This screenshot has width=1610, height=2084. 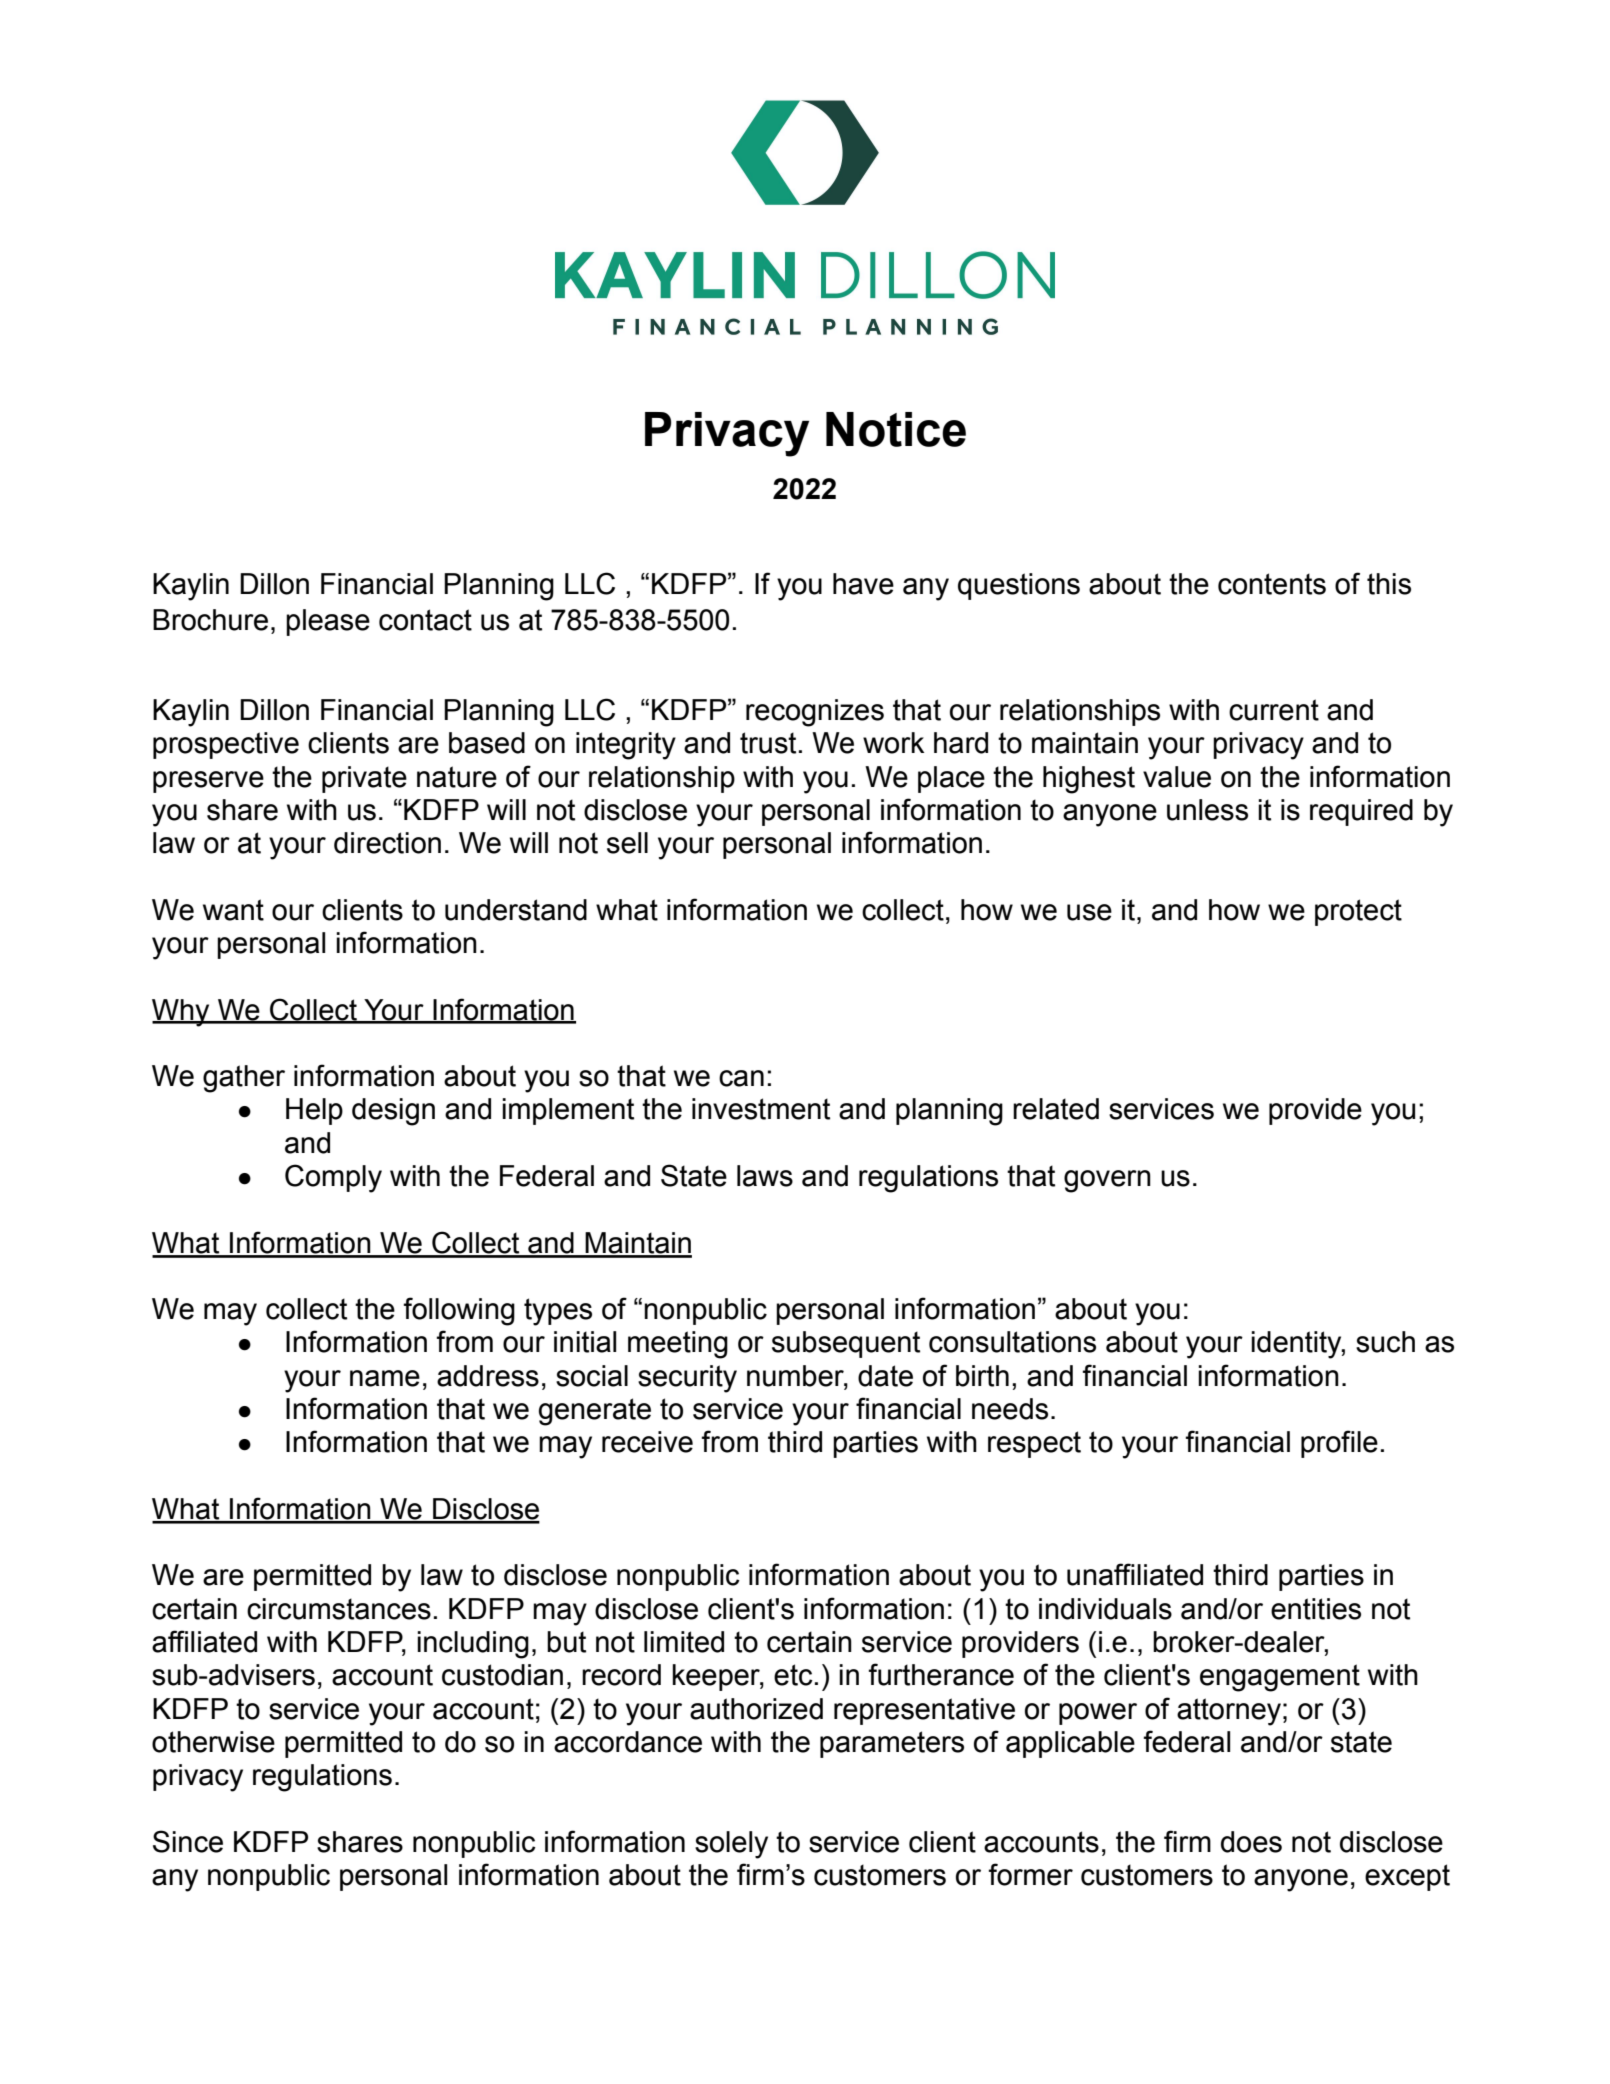 What do you see at coordinates (333, 1178) in the screenshot?
I see `Comply` at bounding box center [333, 1178].
